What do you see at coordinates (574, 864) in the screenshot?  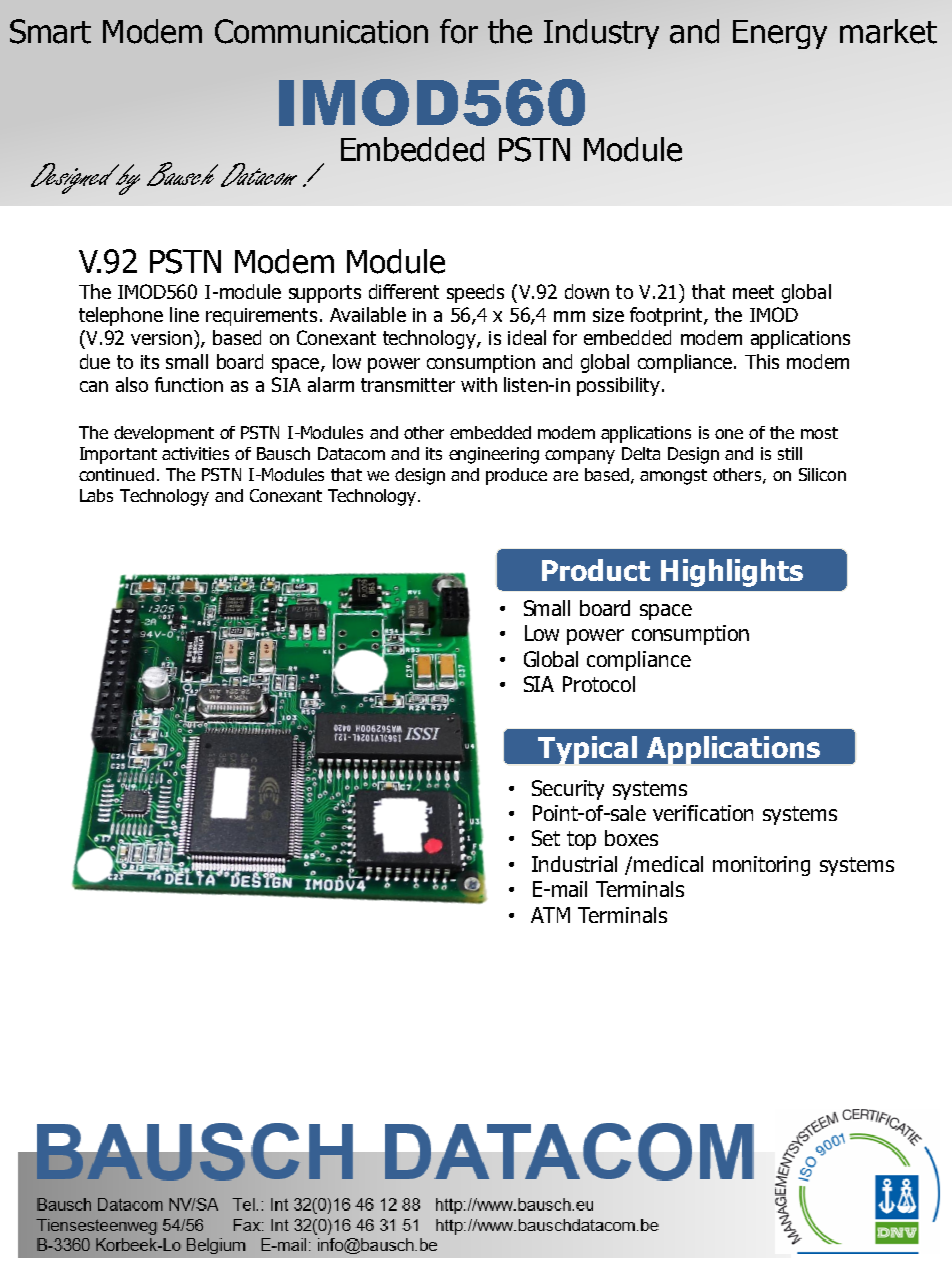 I see `Industrial` at bounding box center [574, 864].
